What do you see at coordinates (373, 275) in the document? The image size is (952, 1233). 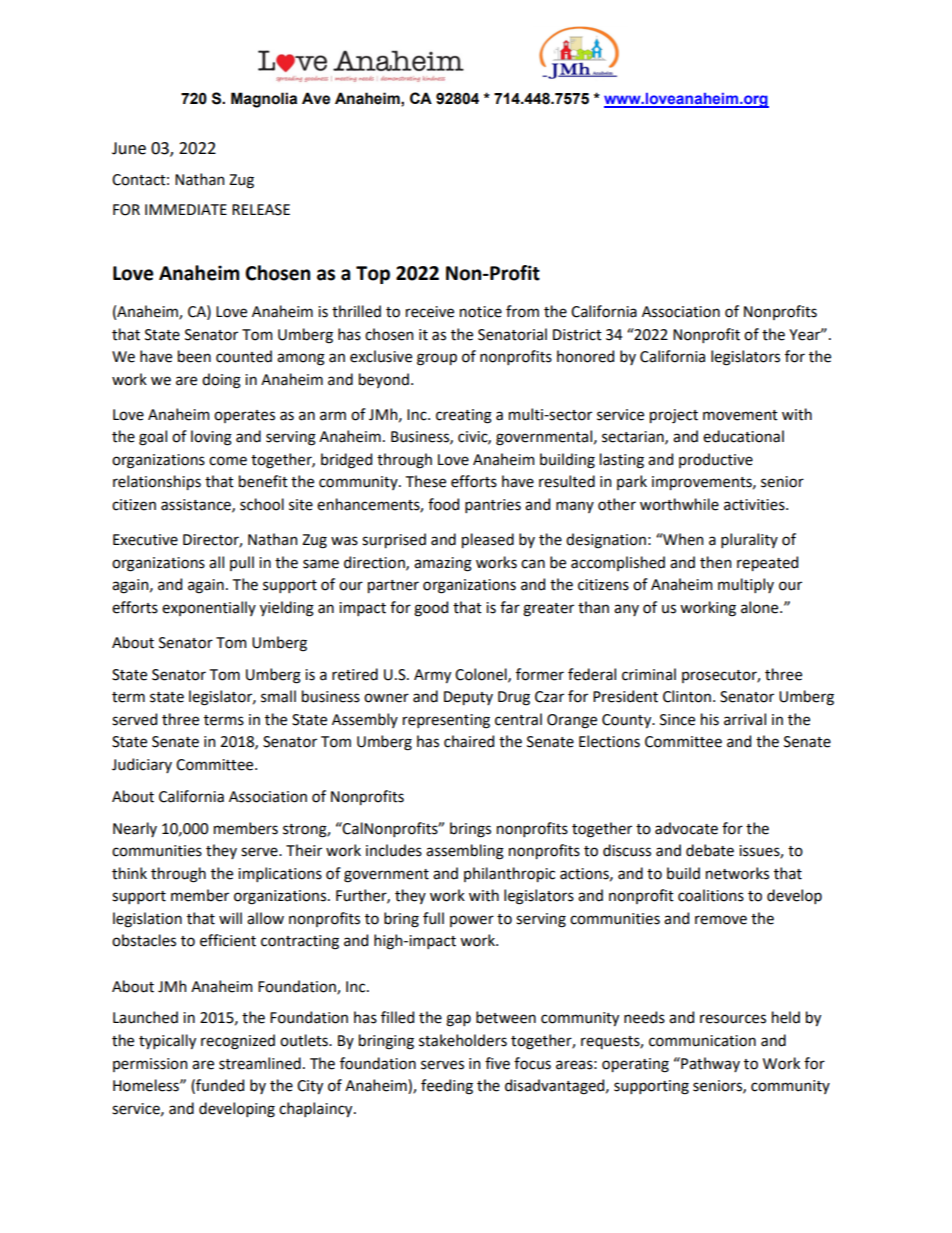 I see `Top` at bounding box center [373, 275].
